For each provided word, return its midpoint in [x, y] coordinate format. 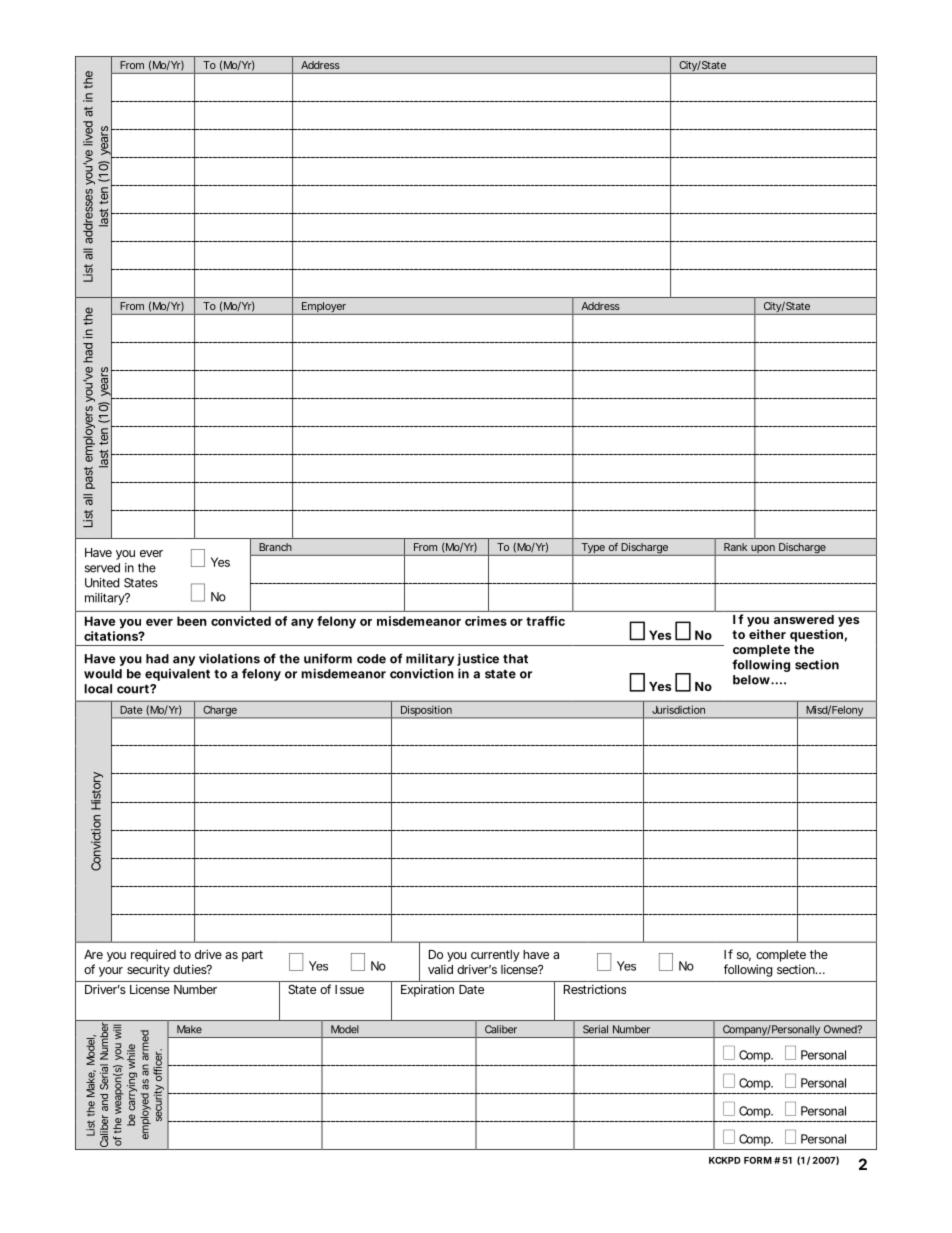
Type [593, 549]
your [111, 972]
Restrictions [595, 989]
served [102, 568]
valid [440, 969]
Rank [735, 547]
